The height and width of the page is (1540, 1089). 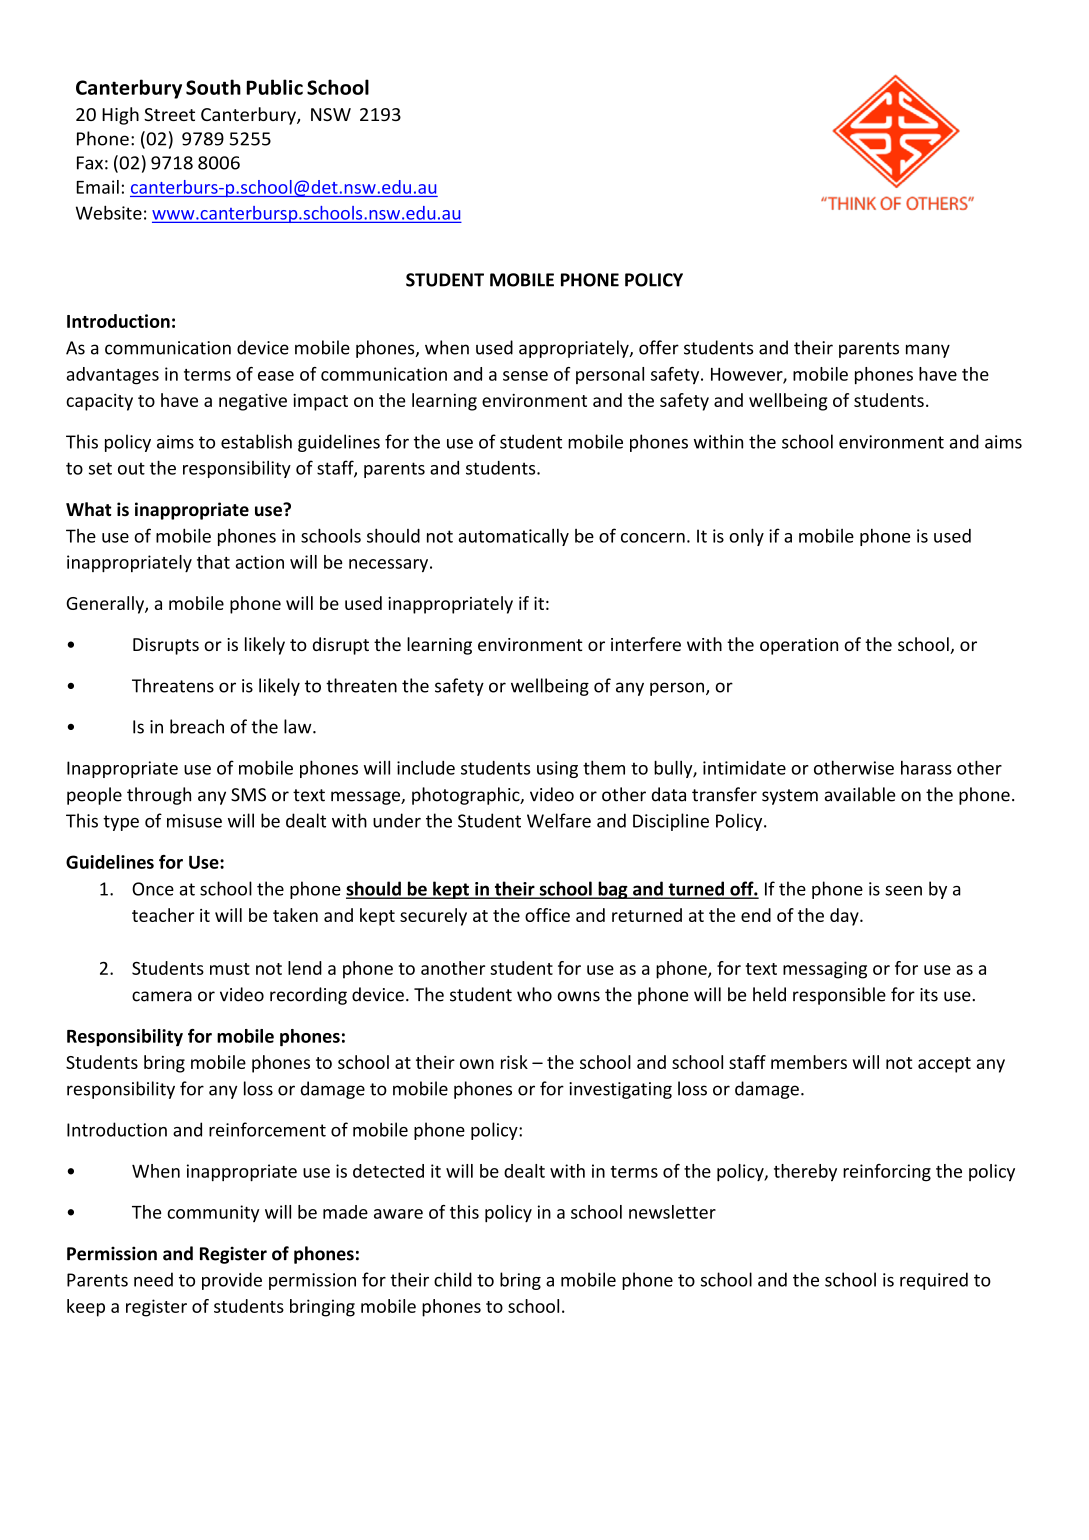 What do you see at coordinates (153, 1279) in the page?
I see `need` at bounding box center [153, 1279].
